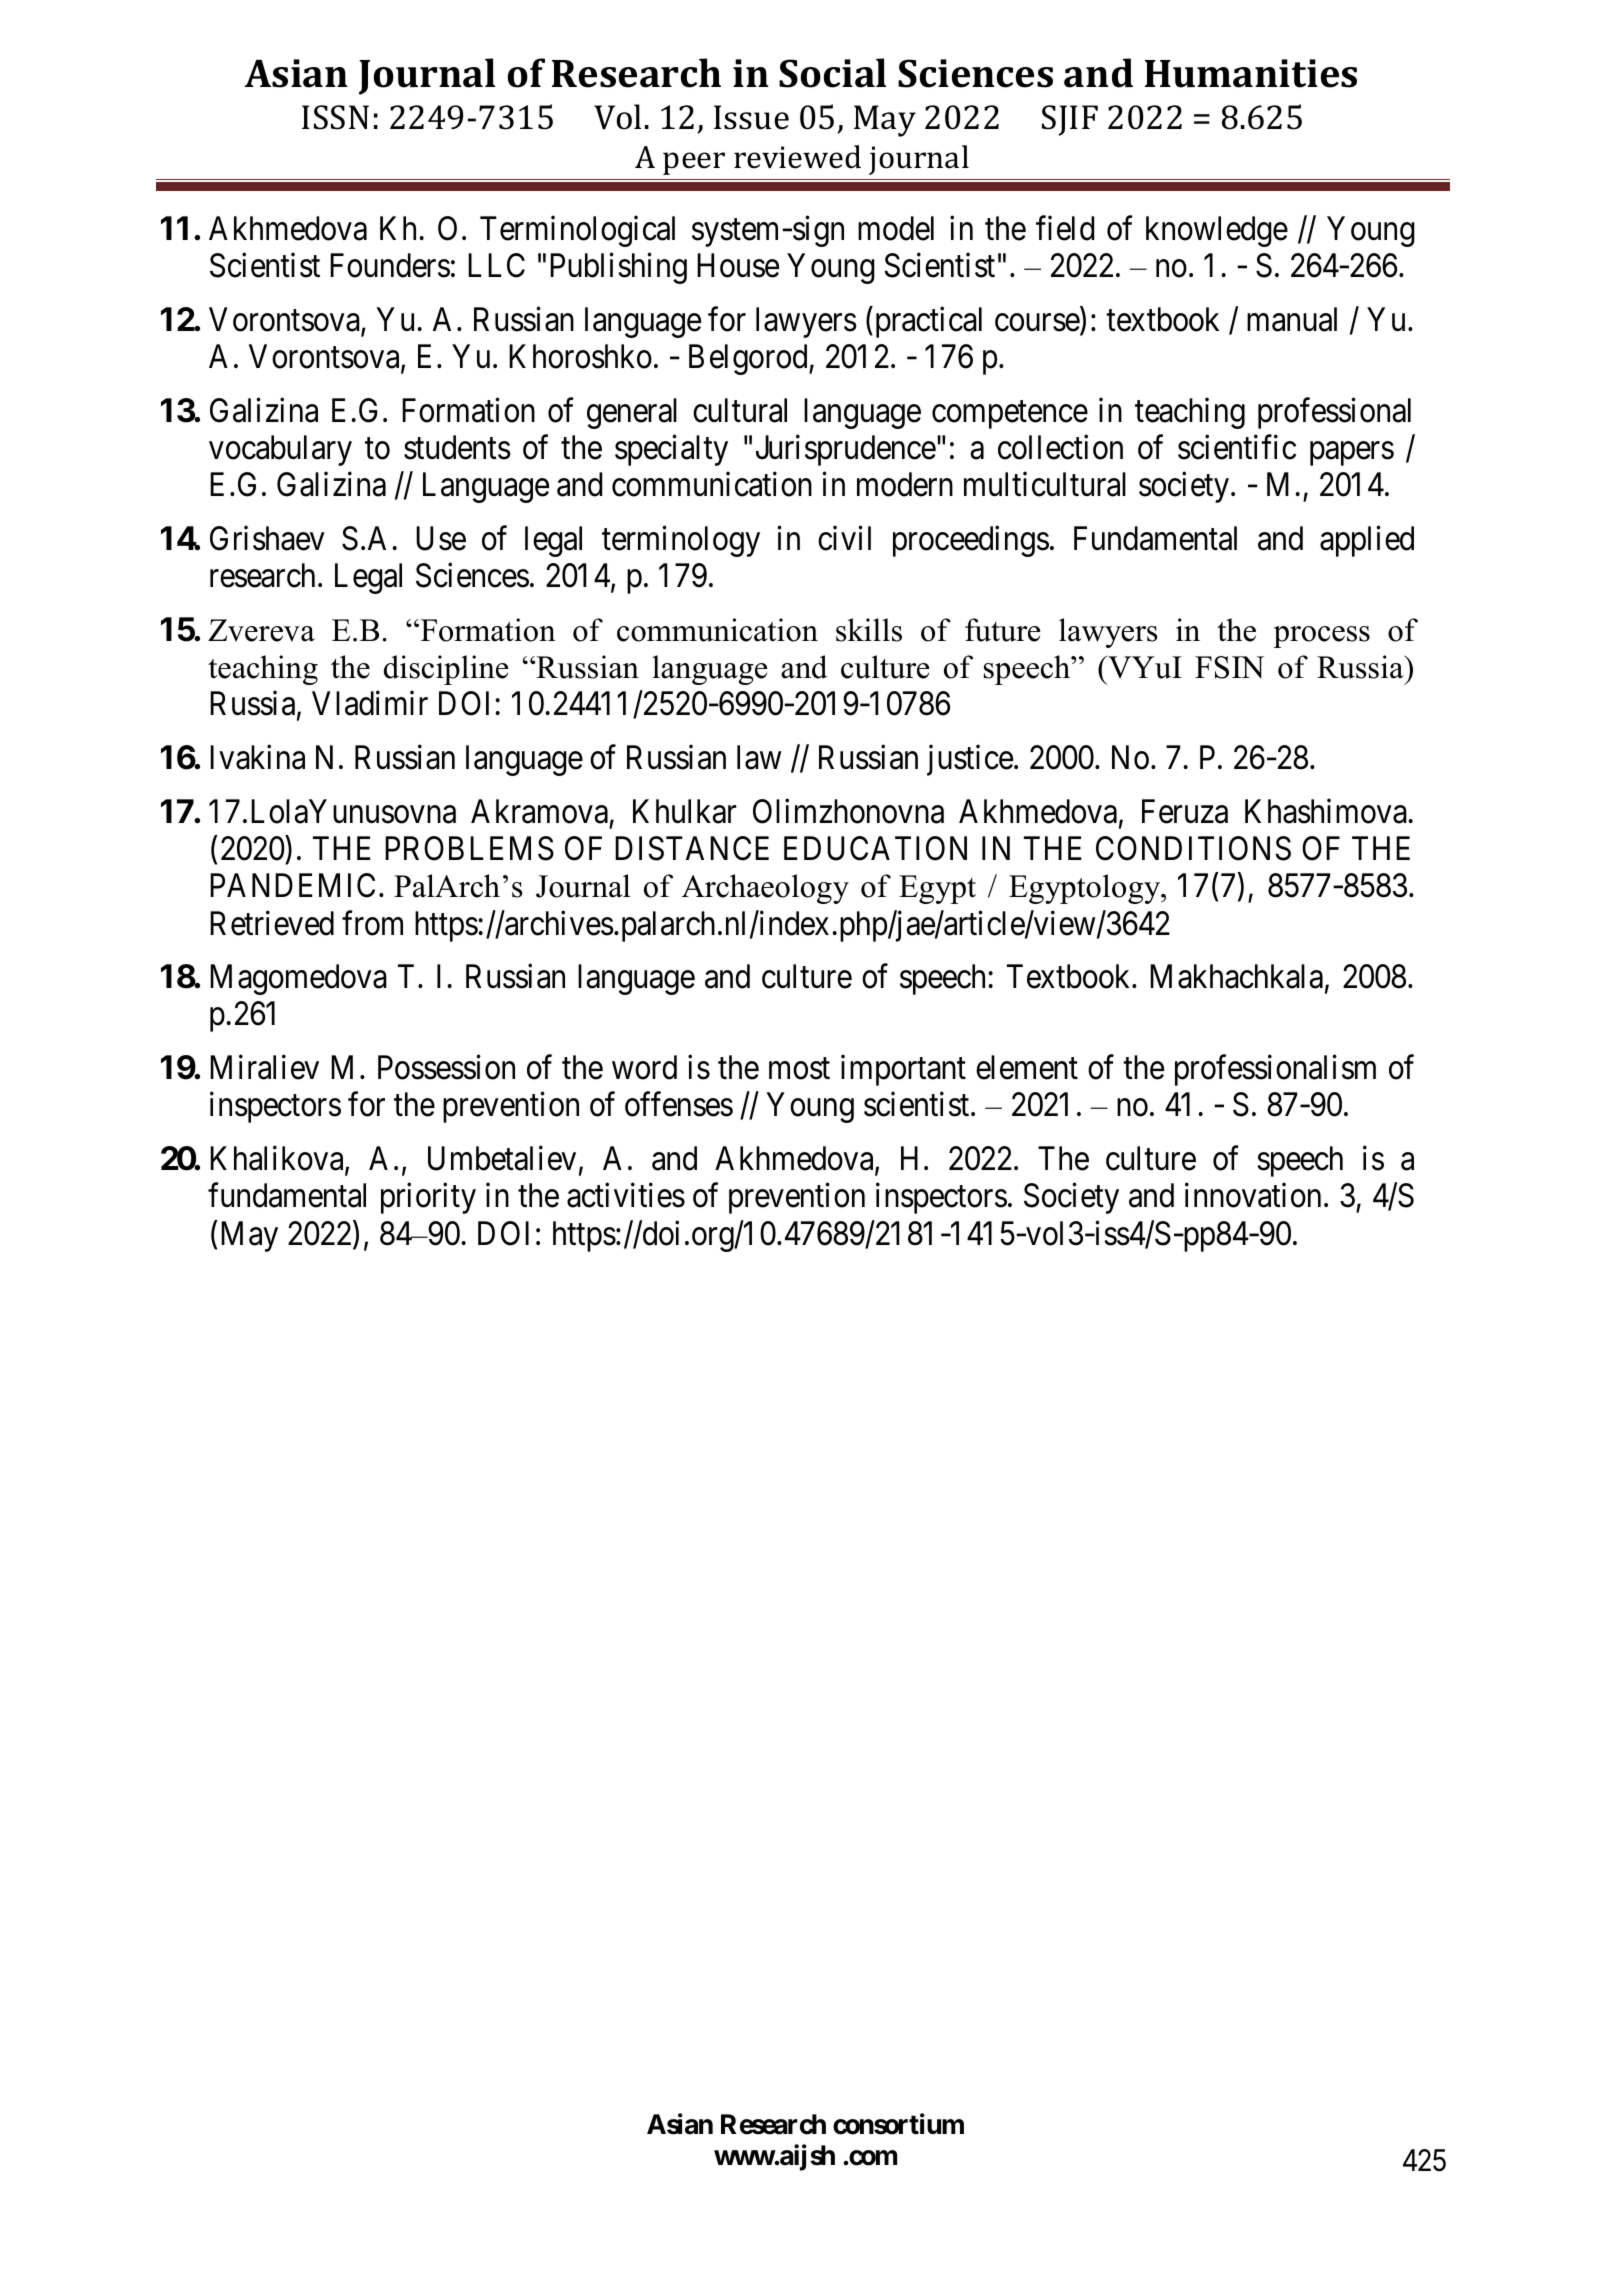 Image resolution: width=1611 pixels, height=2278 pixels. Describe the element at coordinates (335, 117) in the screenshot. I see `ISSN` at that location.
